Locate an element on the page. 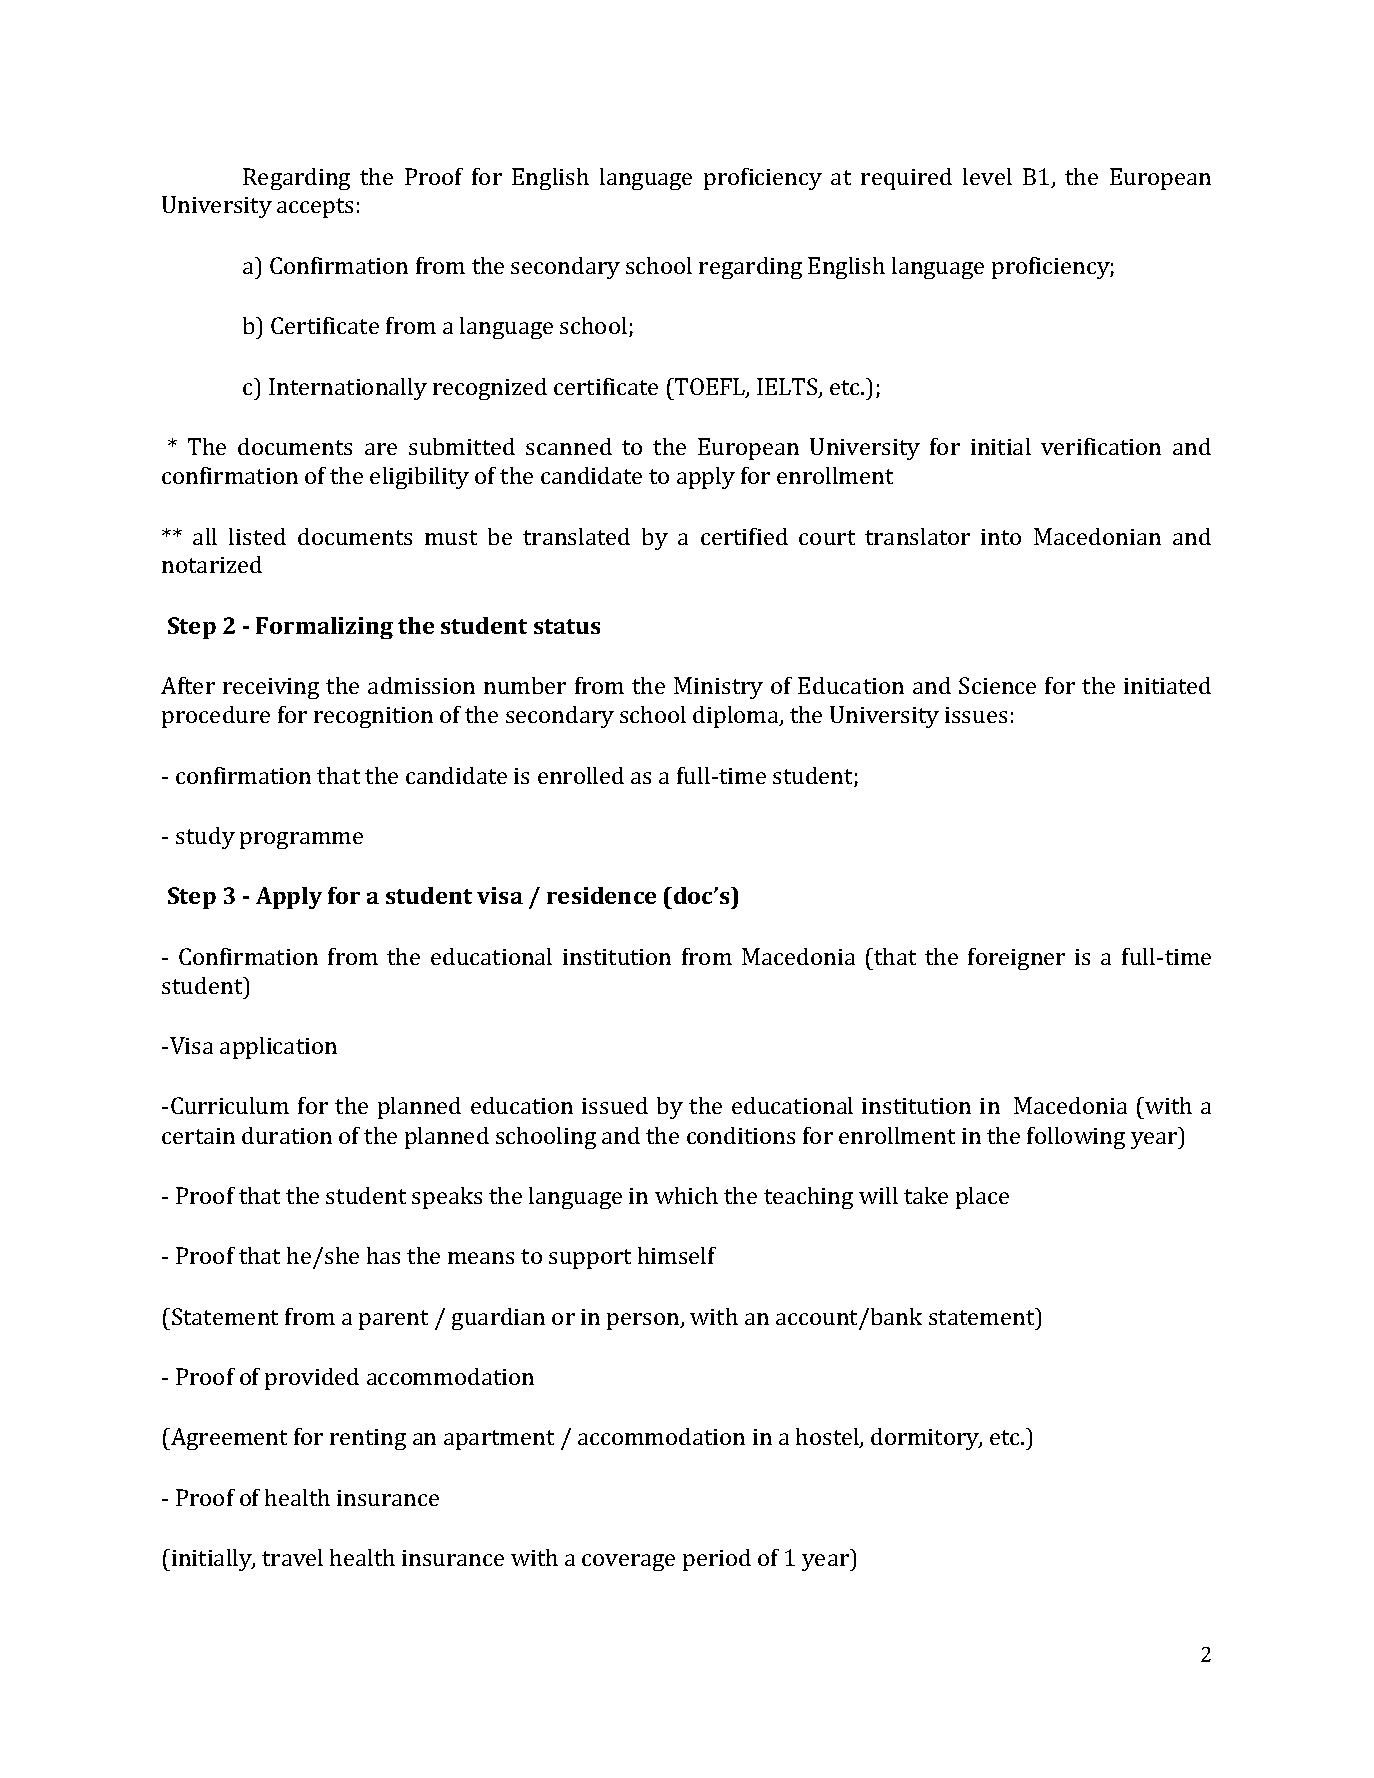 This page has height=1778, width=1374. certified is located at coordinates (744, 536).
